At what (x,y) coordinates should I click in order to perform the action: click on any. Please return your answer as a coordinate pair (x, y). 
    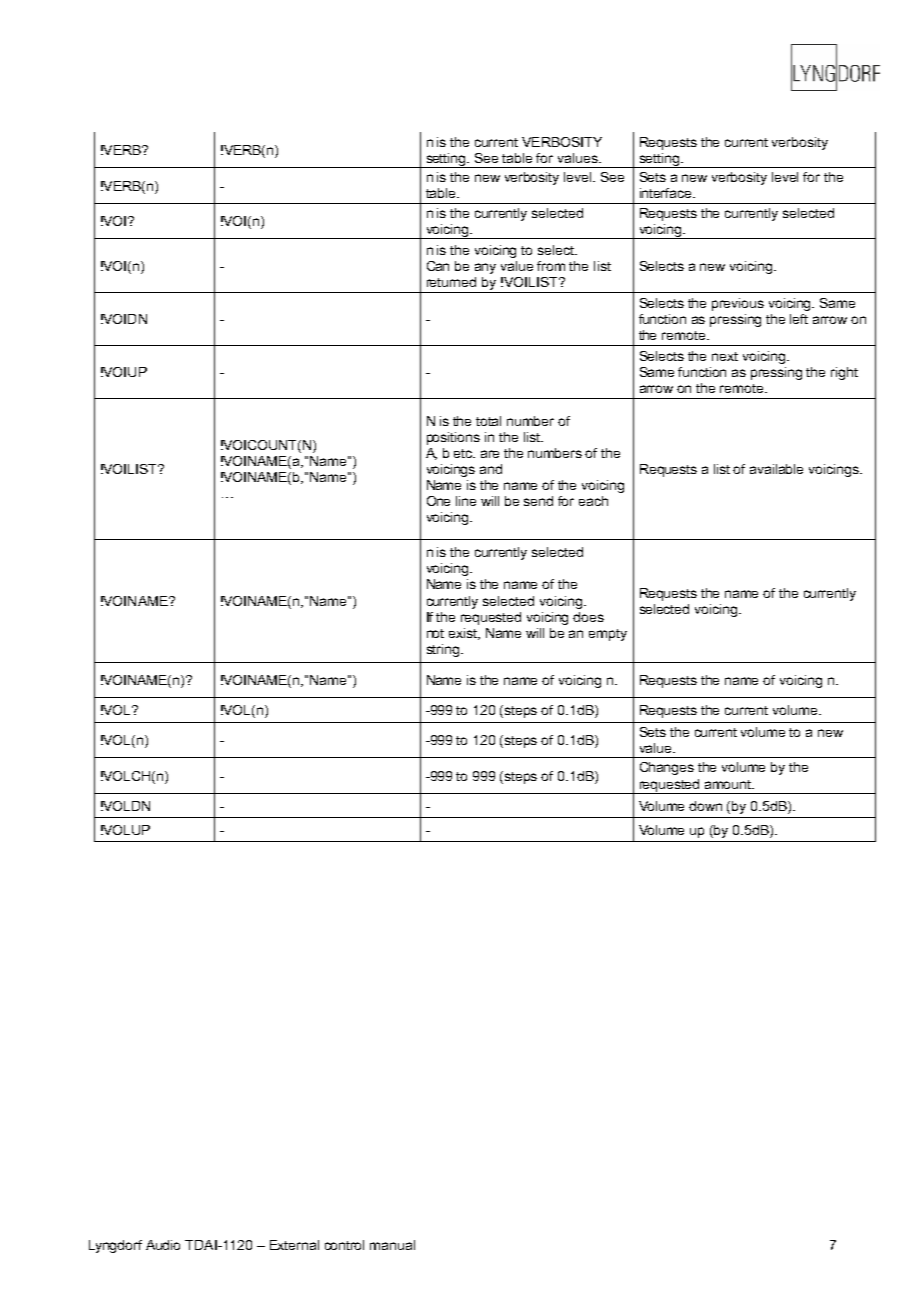
    Looking at the image, I should click on (485, 268).
